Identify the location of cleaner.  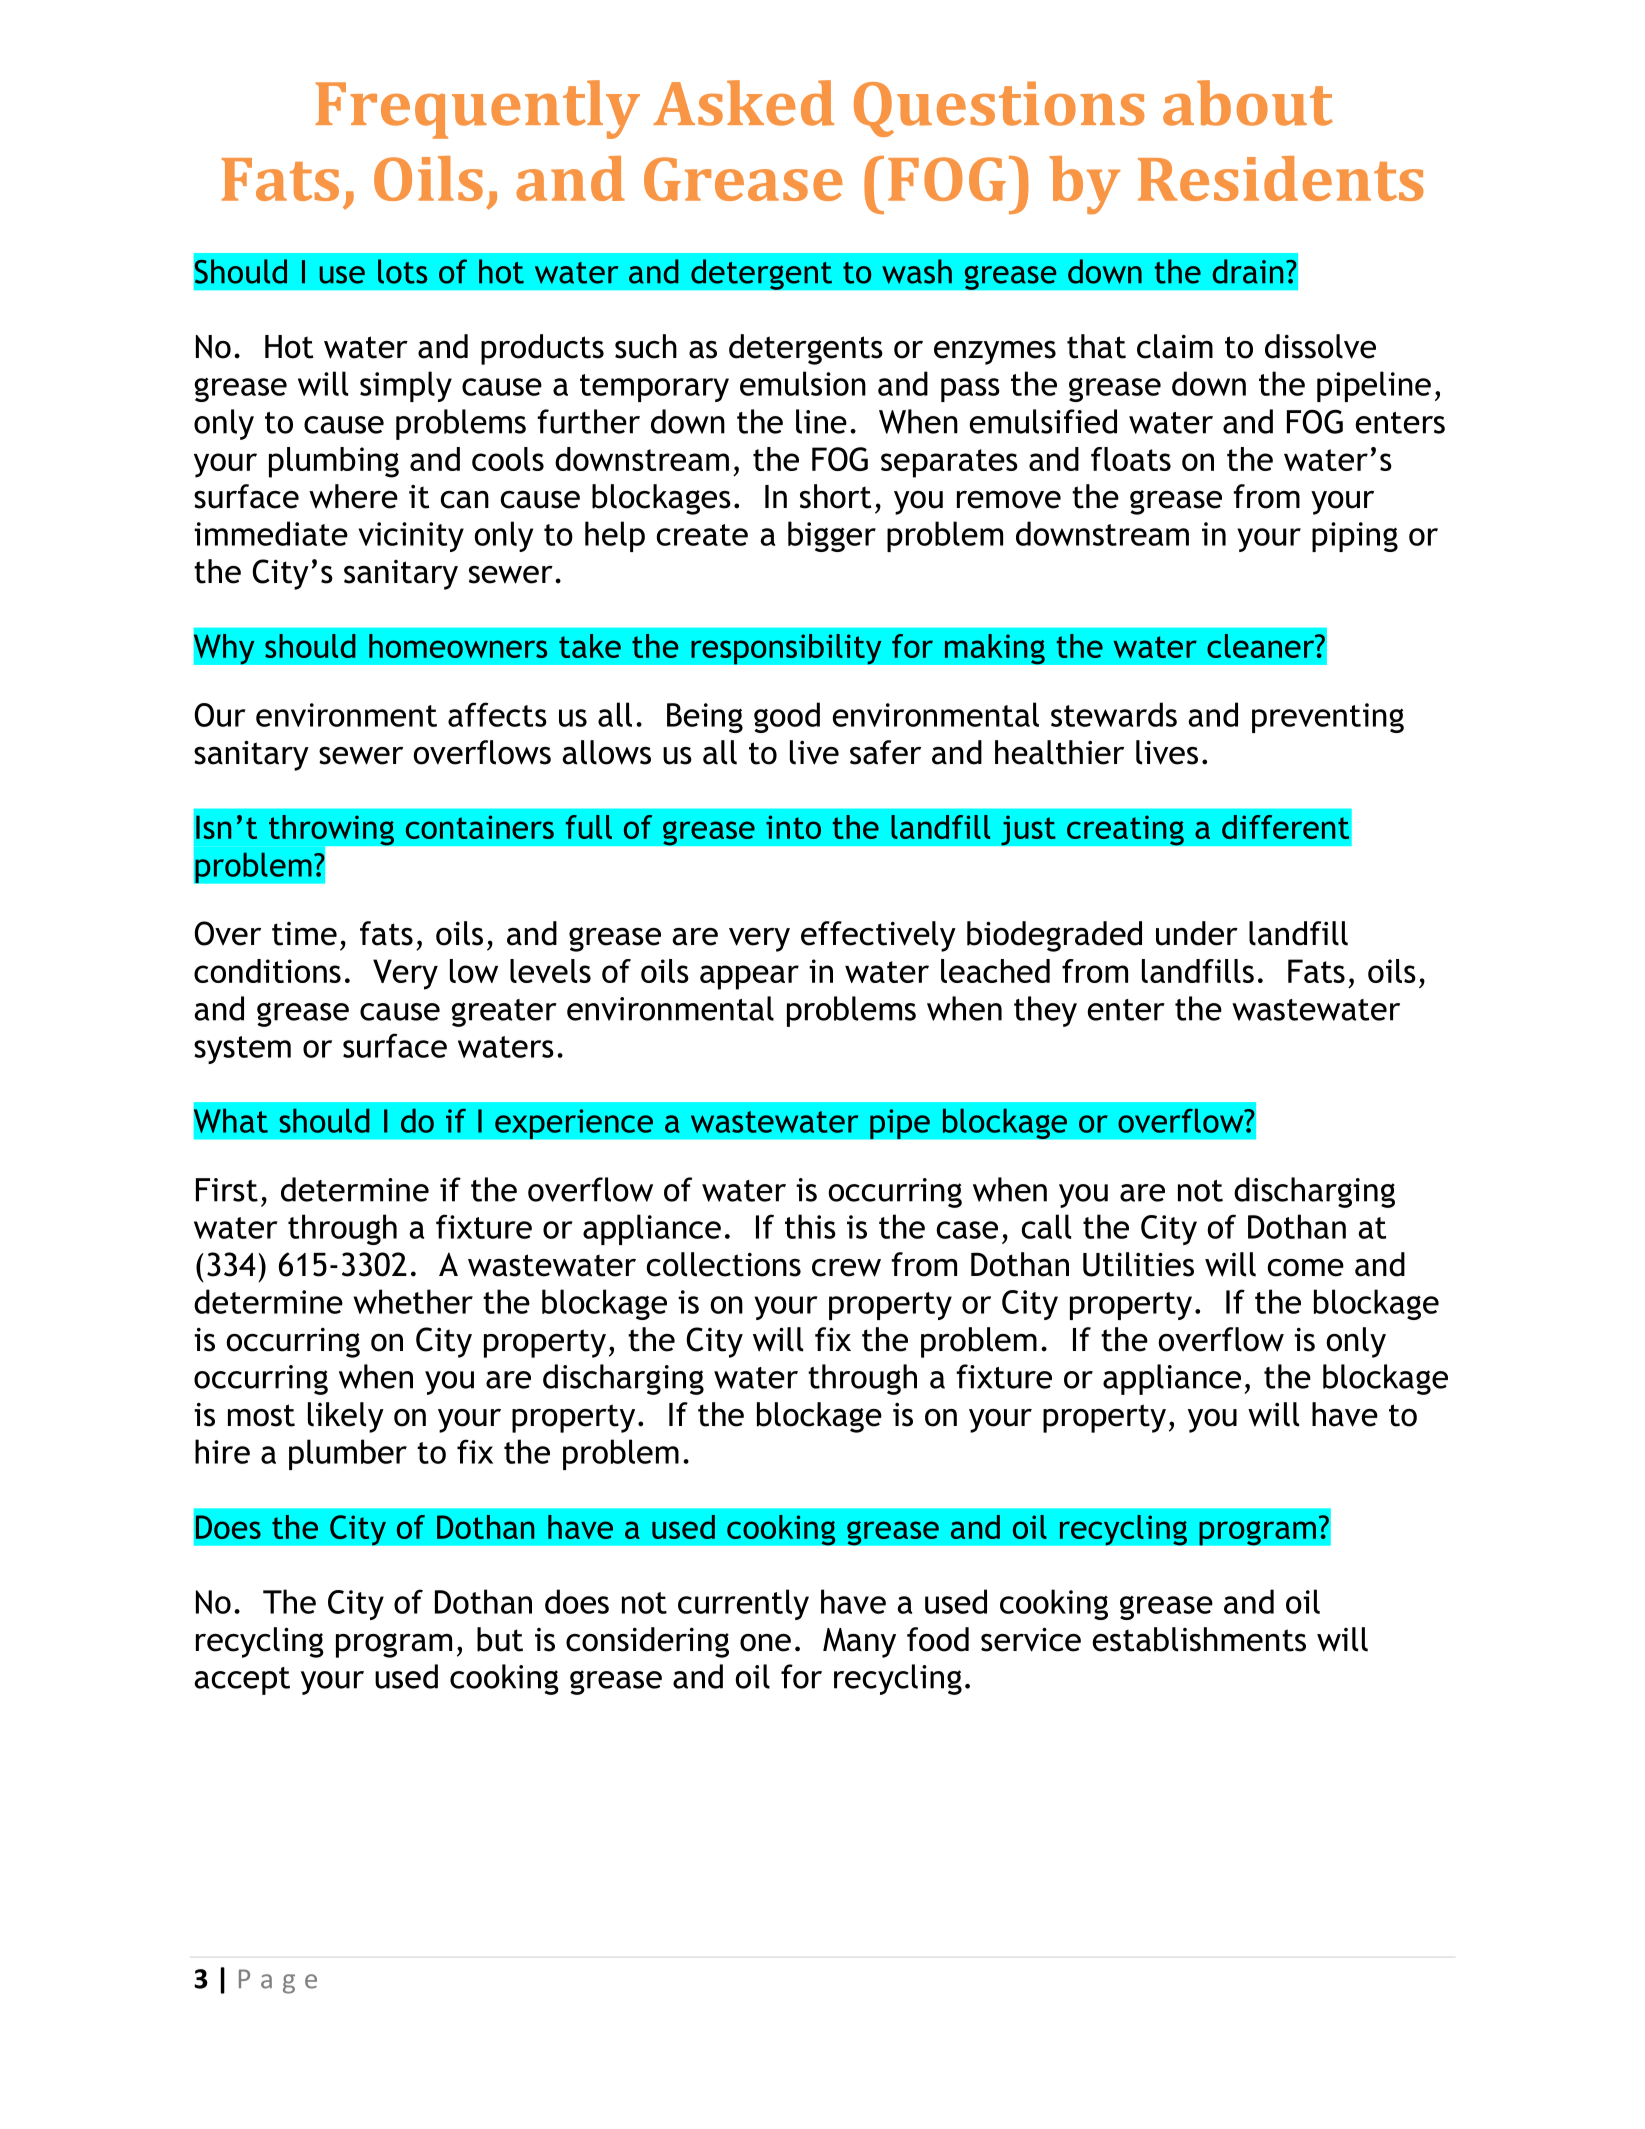
(1262, 646).
